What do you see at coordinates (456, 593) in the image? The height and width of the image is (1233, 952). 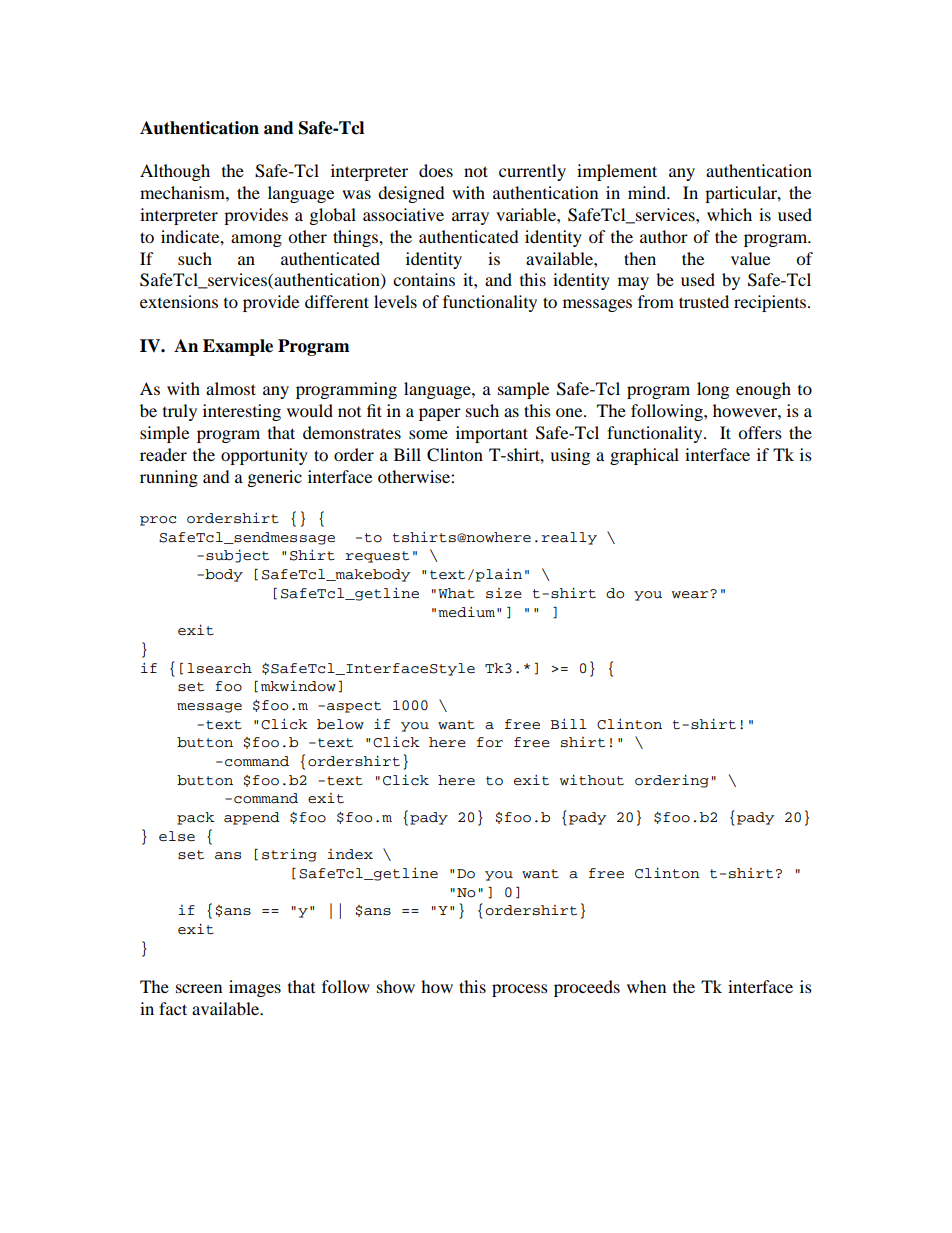 I see `What` at bounding box center [456, 593].
